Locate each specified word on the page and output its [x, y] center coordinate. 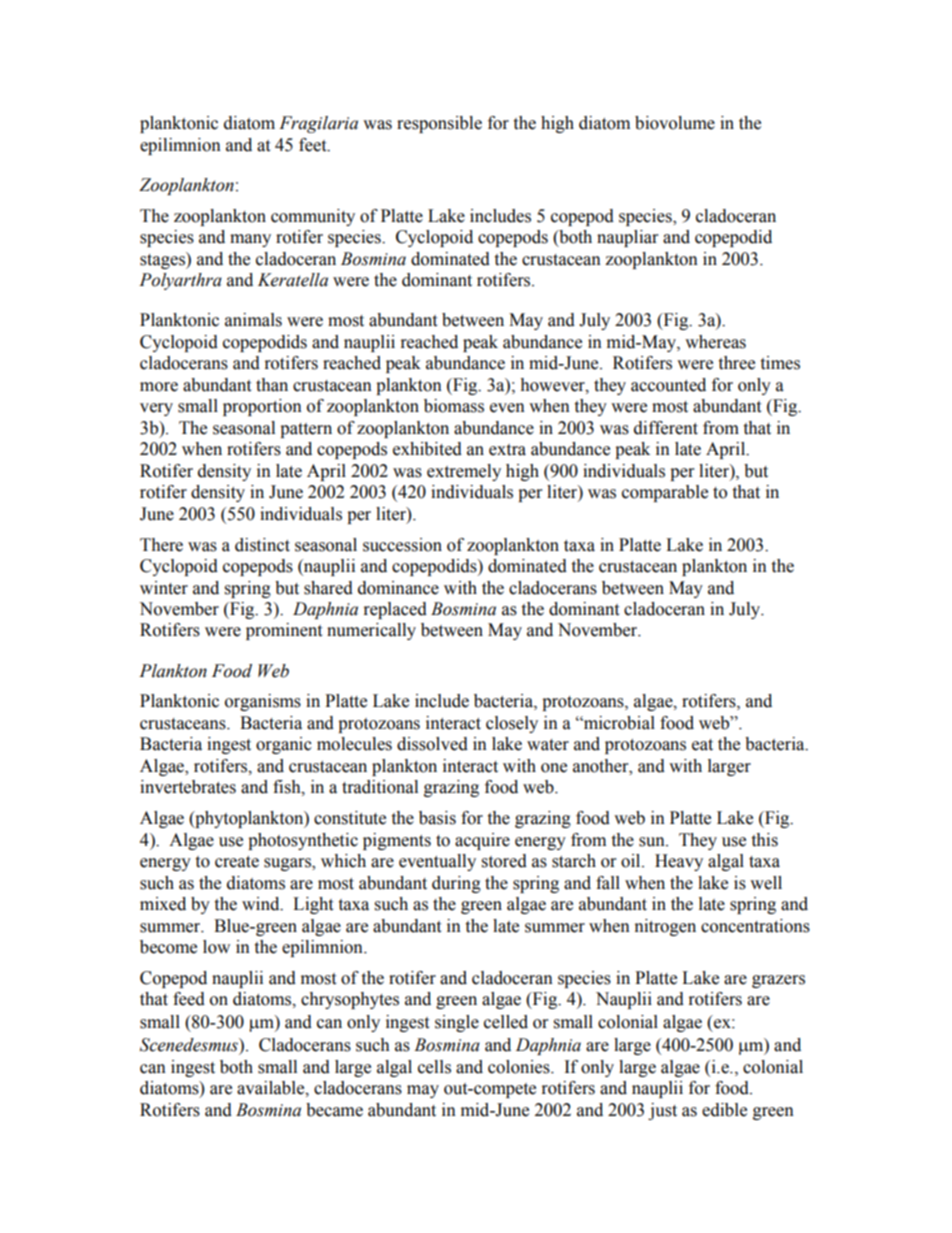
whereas [715, 342]
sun [653, 842]
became [334, 1110]
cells [434, 1067]
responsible [439, 124]
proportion [262, 407]
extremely [464, 472]
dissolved [432, 744]
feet [314, 145]
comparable [665, 493]
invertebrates [188, 787]
